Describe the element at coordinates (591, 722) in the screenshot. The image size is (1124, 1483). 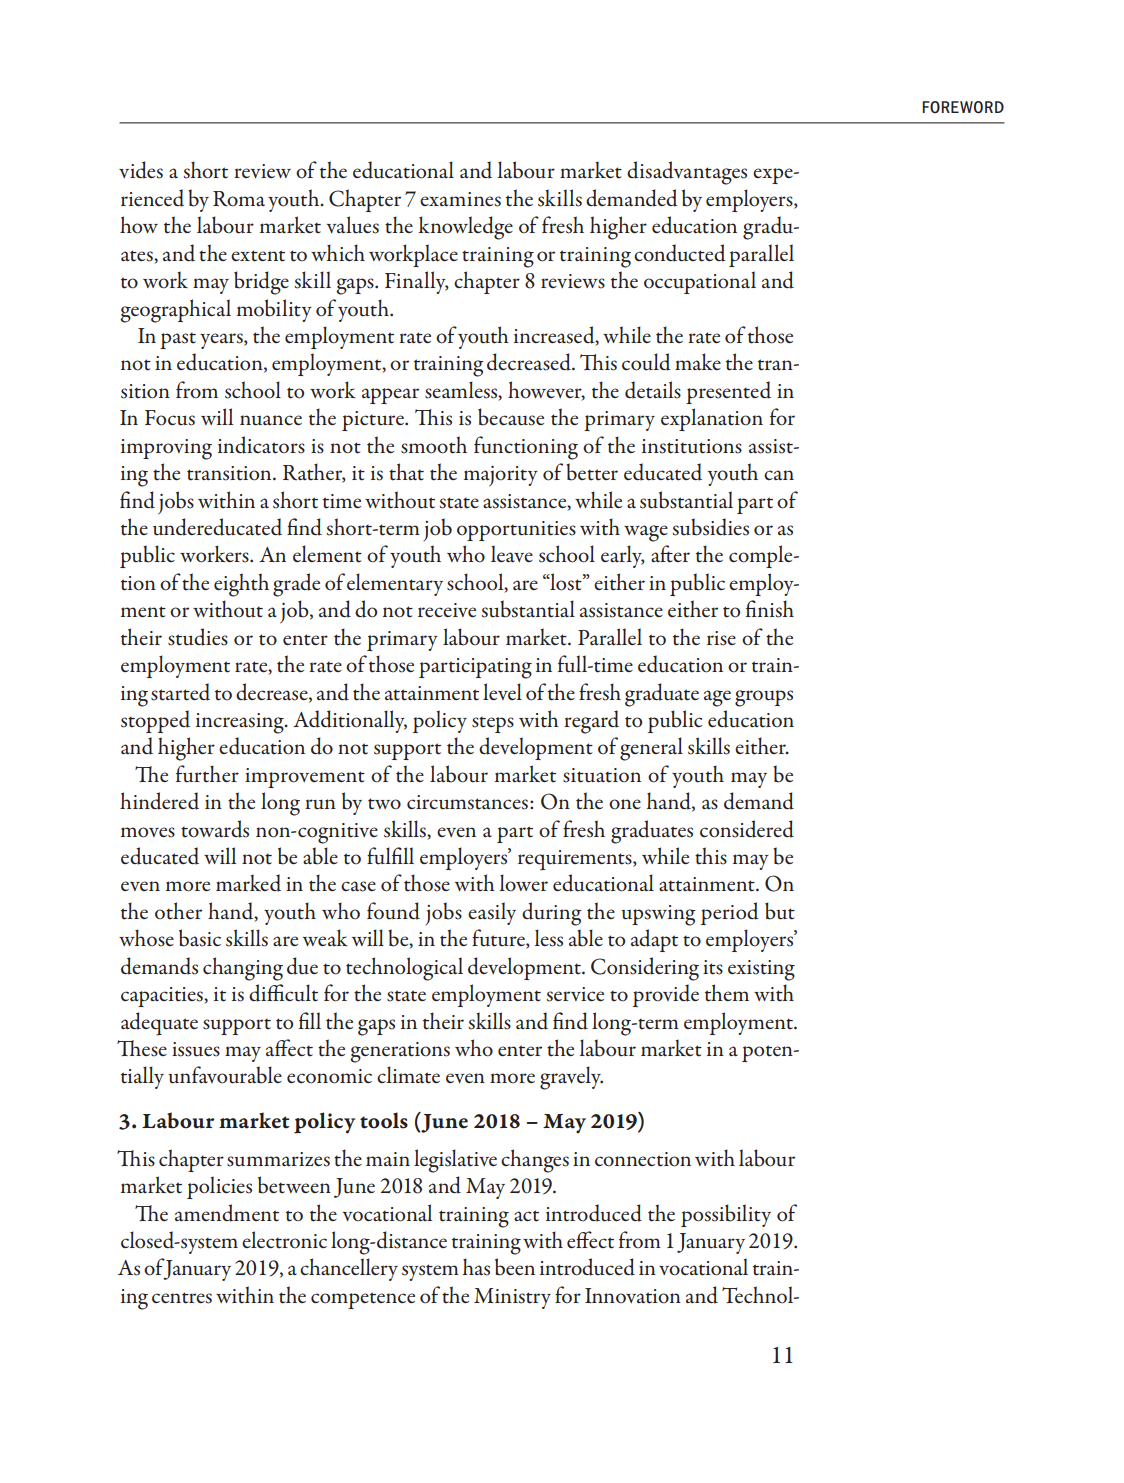
I see `regard` at that location.
